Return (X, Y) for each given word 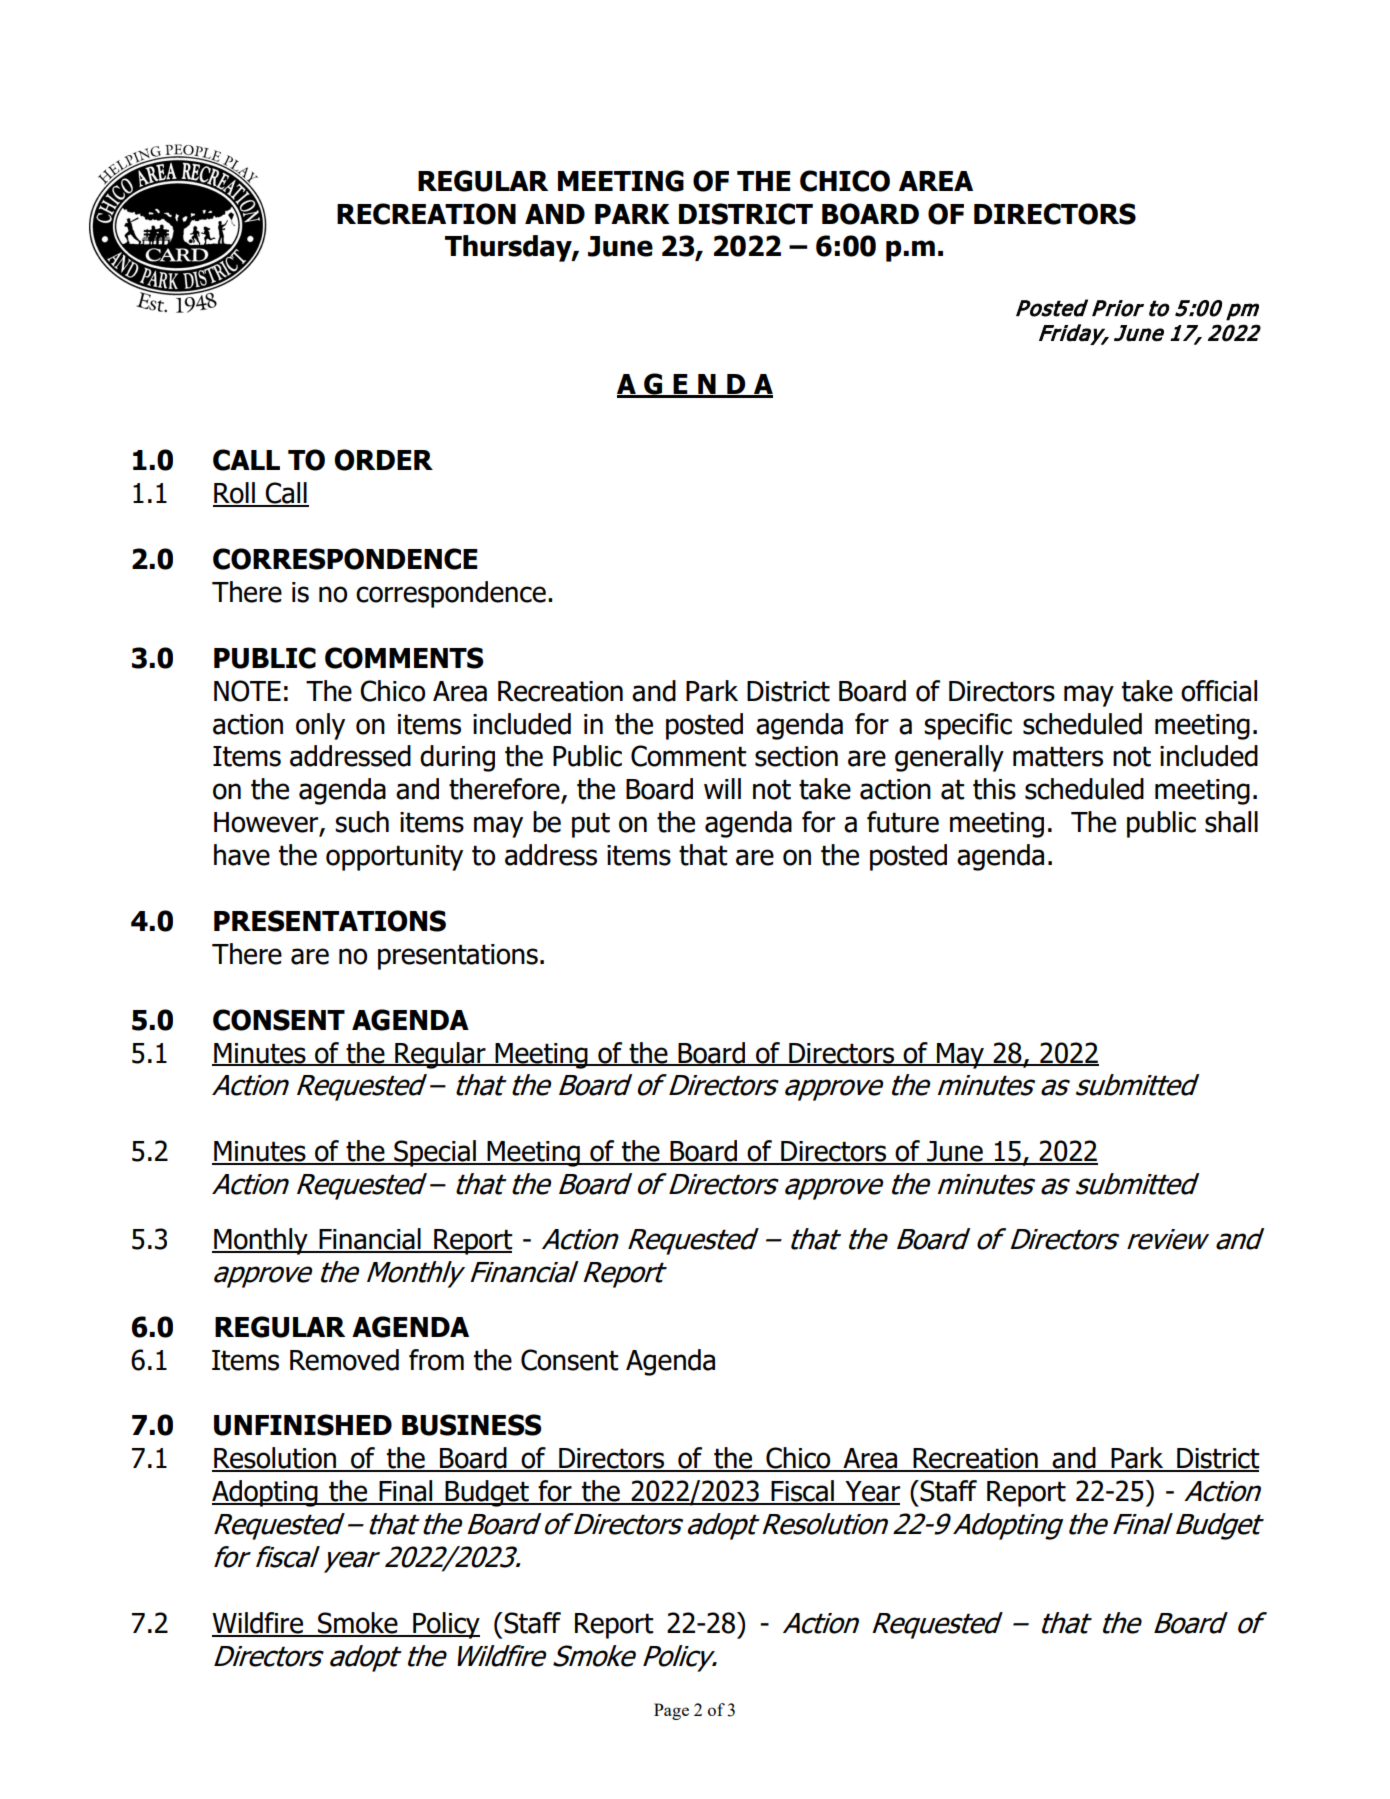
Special (435, 1153)
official (1219, 691)
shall (1231, 822)
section (796, 756)
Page (671, 1711)
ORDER (383, 460)
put (591, 825)
